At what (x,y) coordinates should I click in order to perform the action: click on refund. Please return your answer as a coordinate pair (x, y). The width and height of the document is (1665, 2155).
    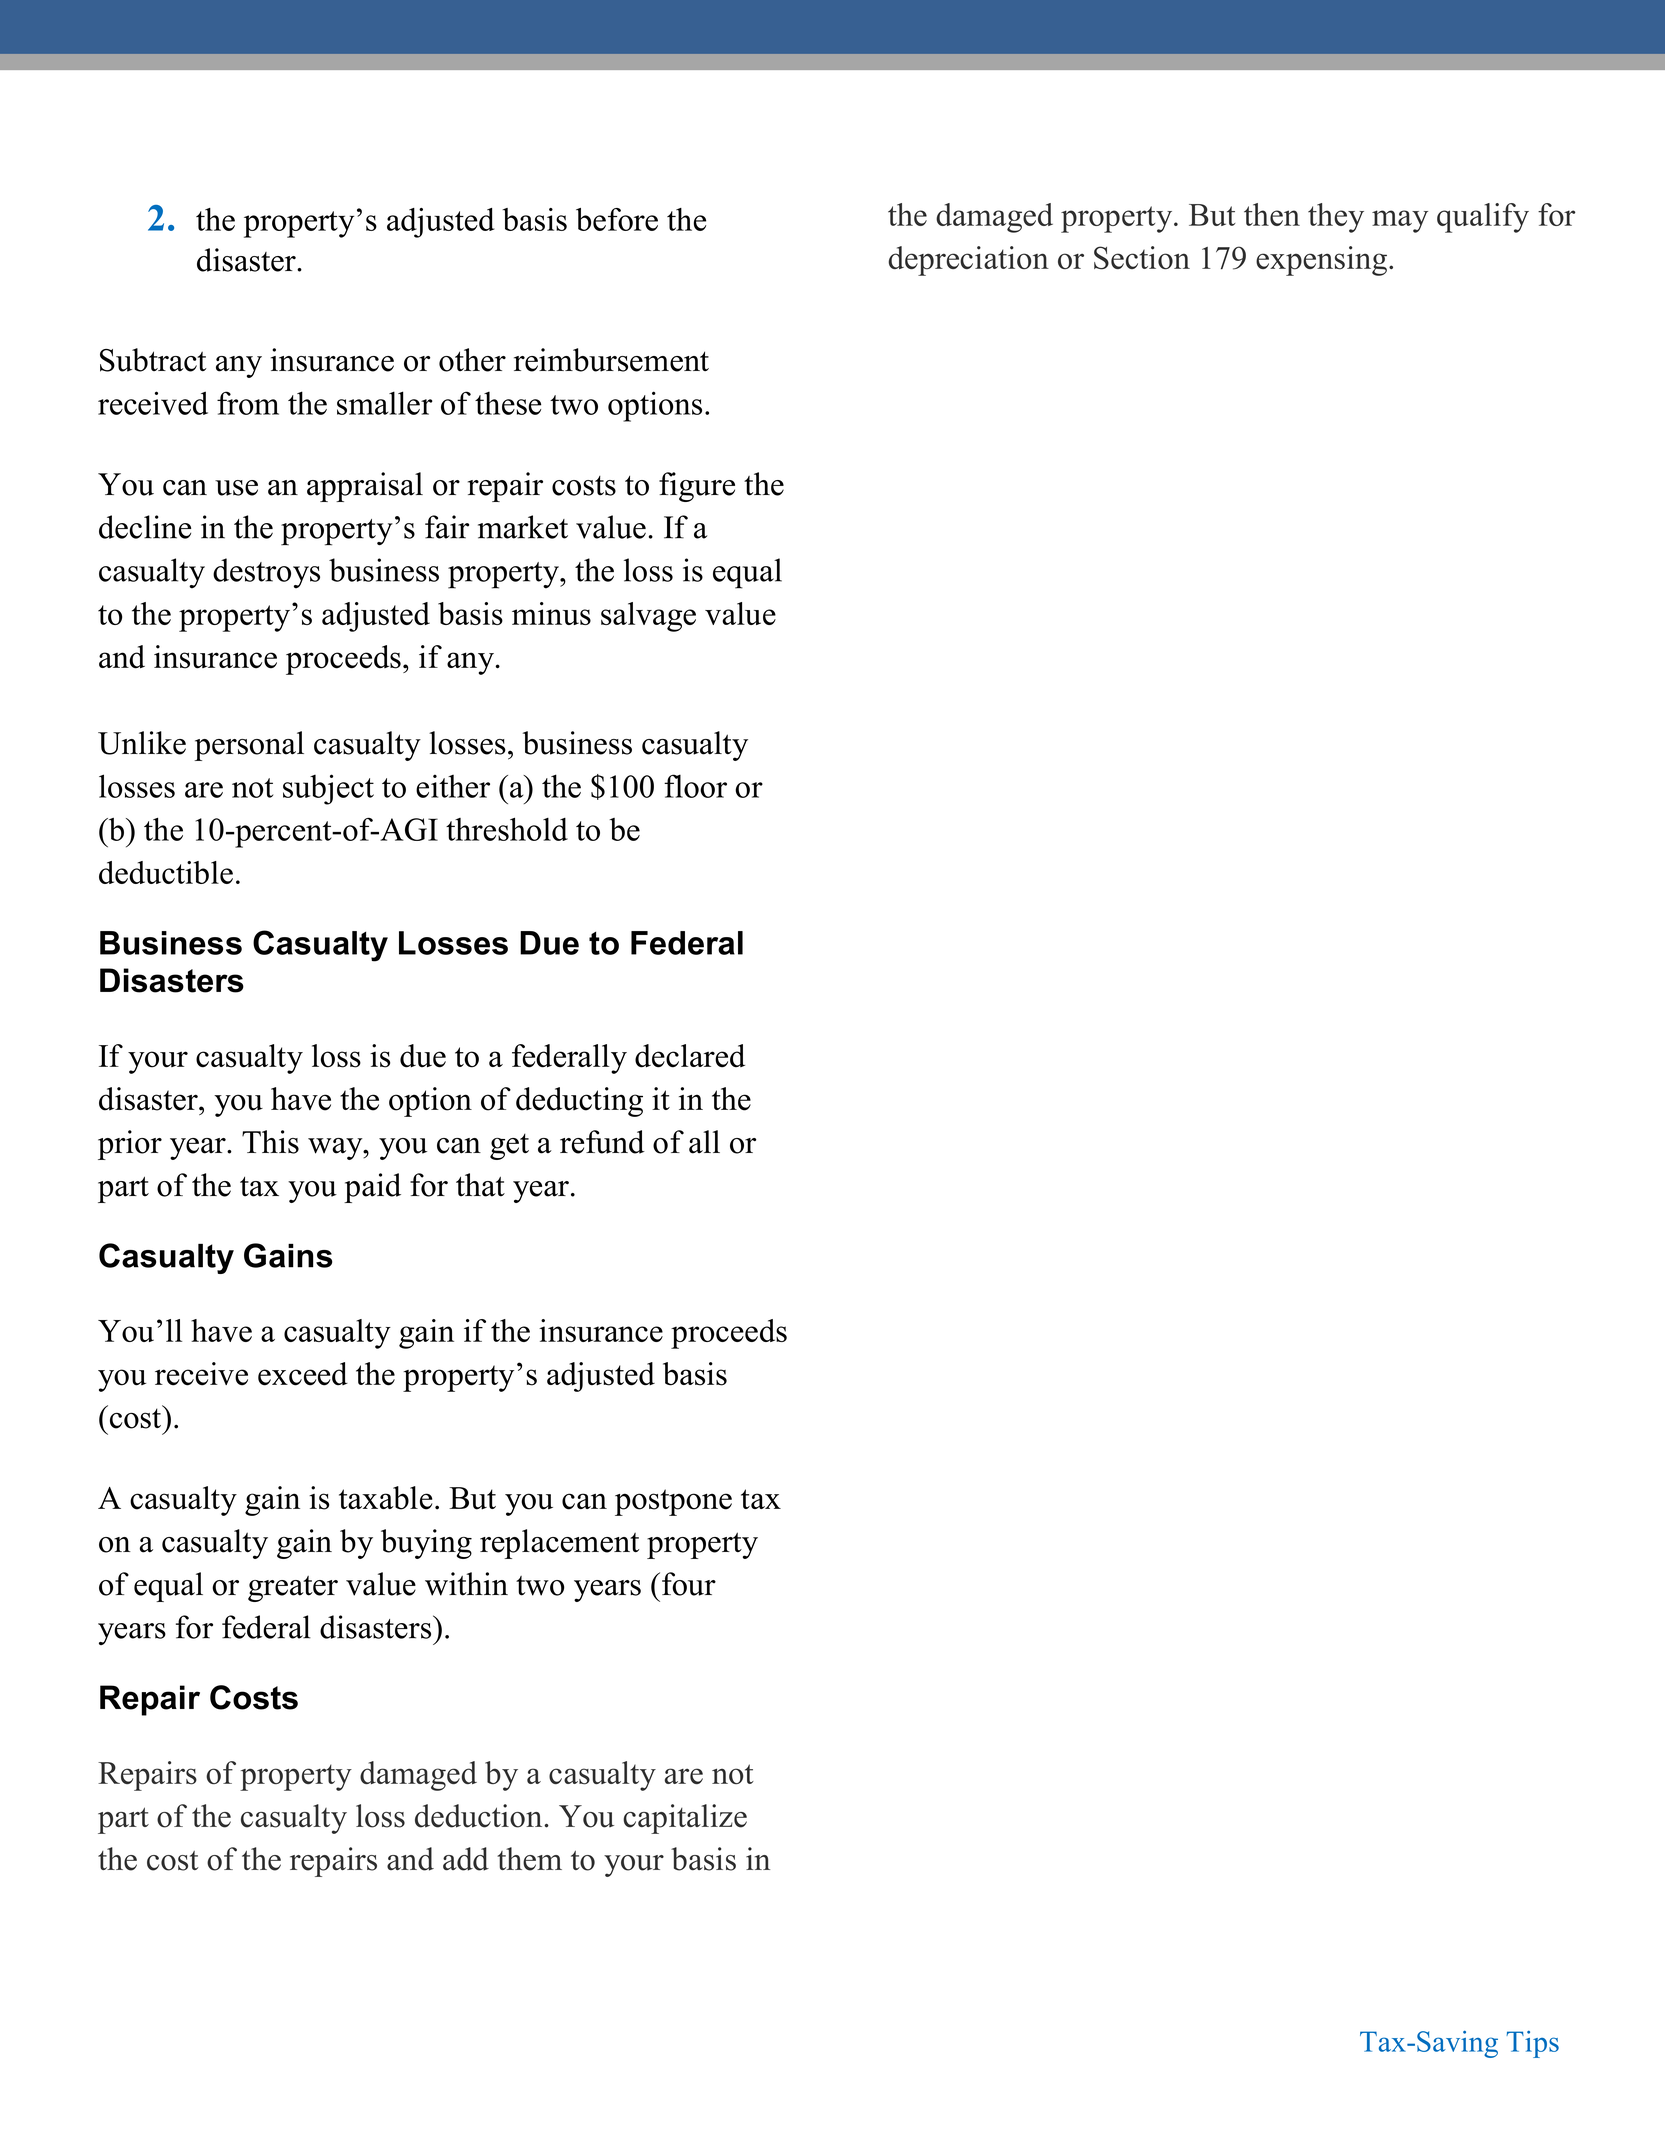
    Looking at the image, I should click on (602, 1142).
